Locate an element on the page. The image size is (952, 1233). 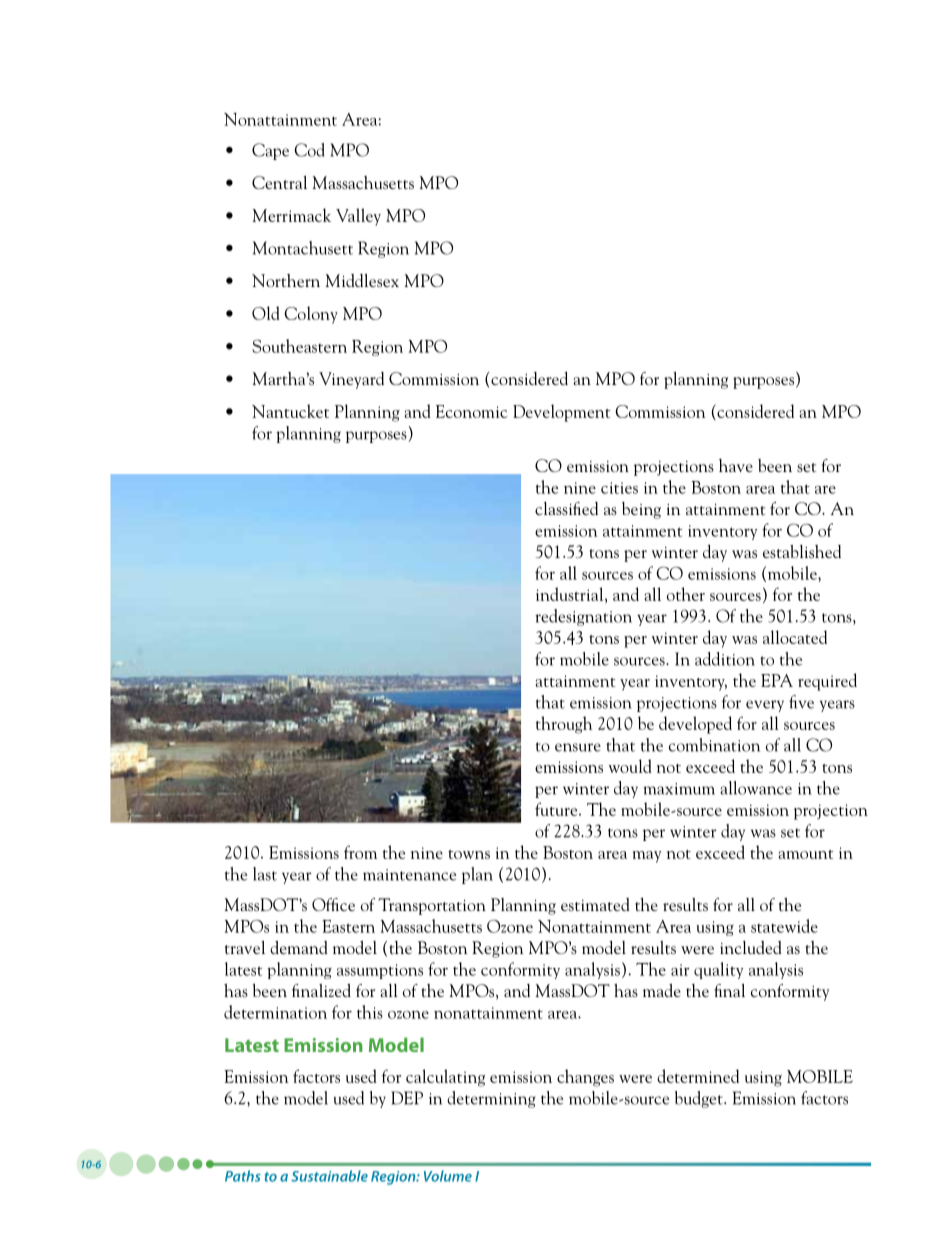
ensure is located at coordinates (578, 747).
